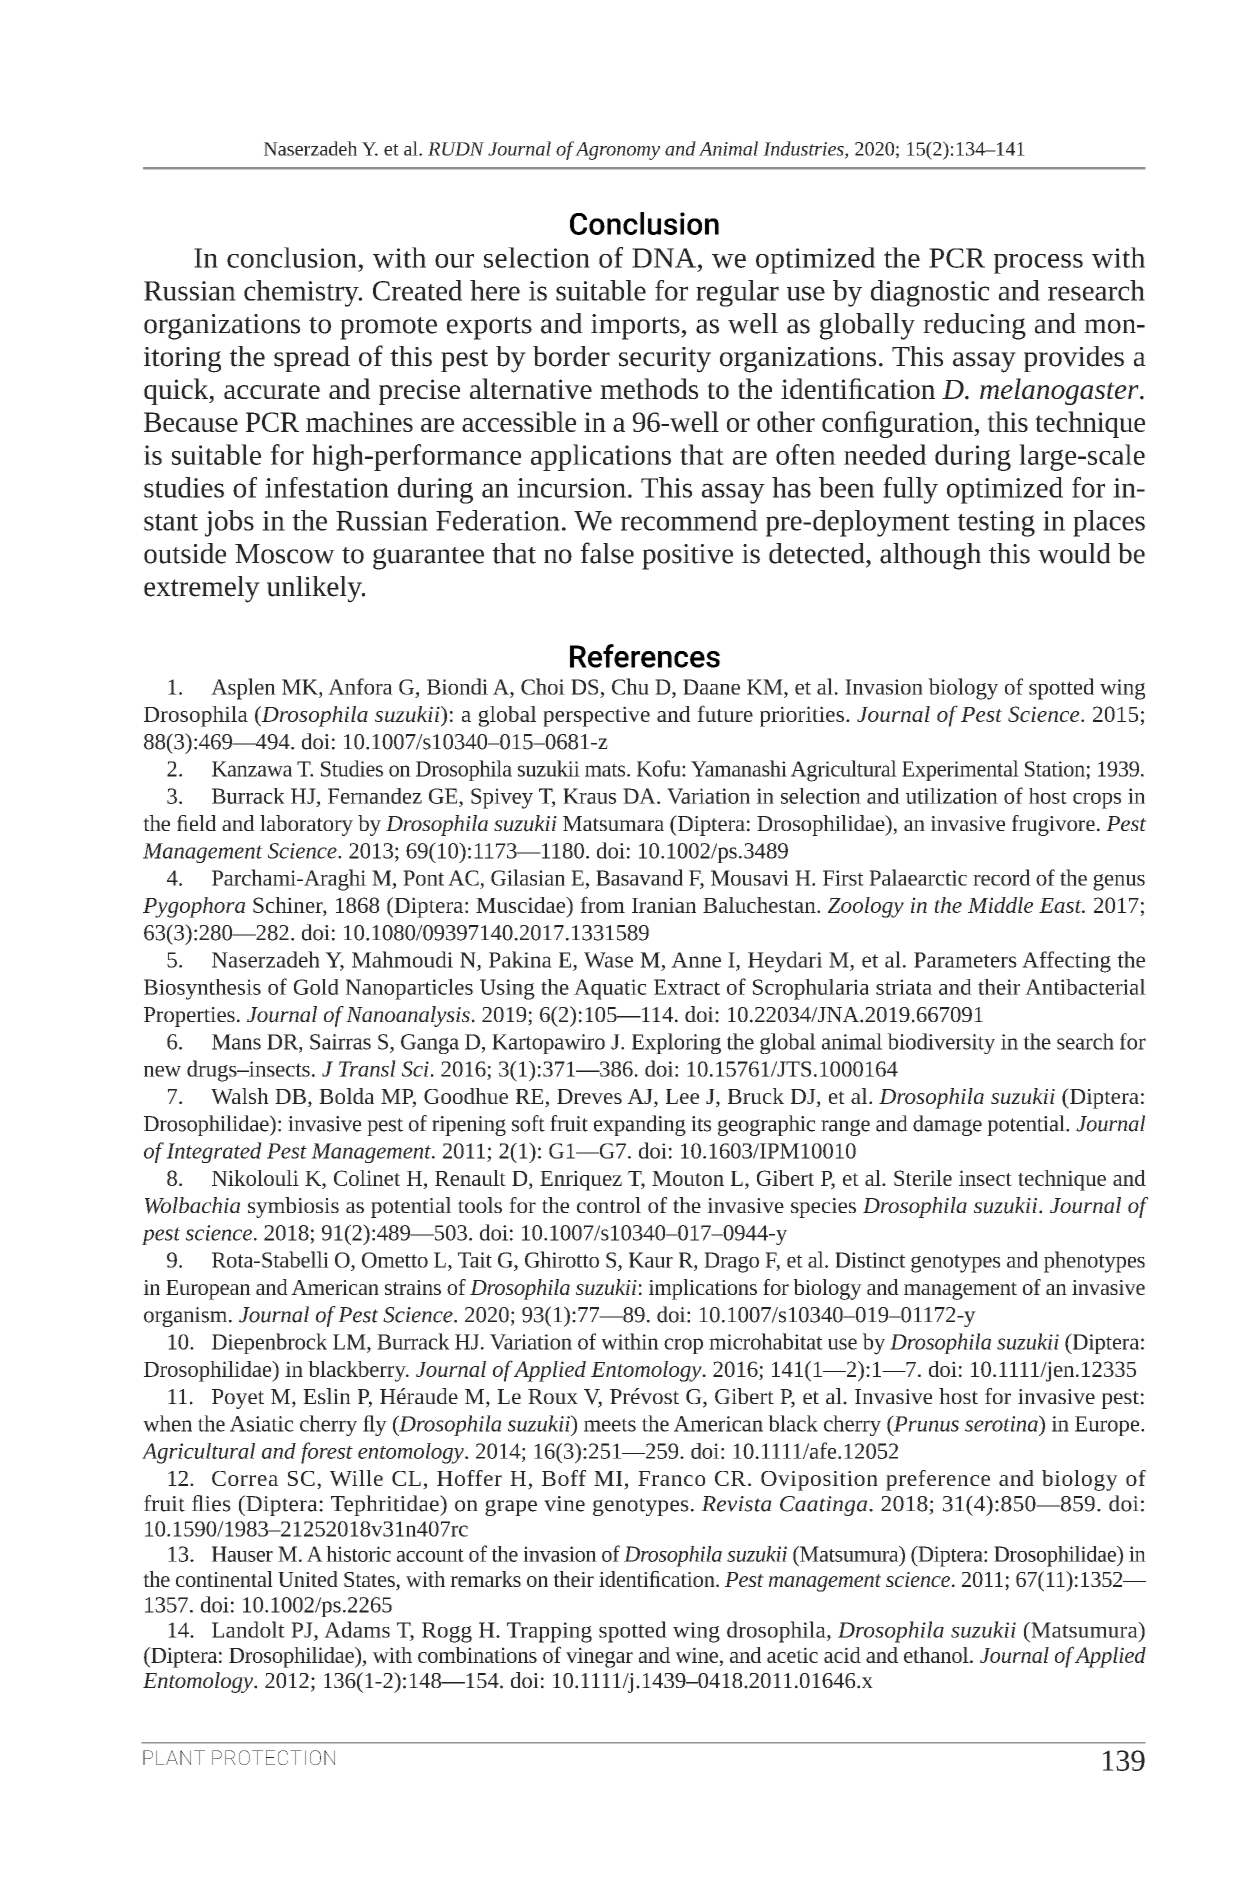 The width and height of the document is (1253, 1898). What do you see at coordinates (302, 293) in the document?
I see `chemistry` at bounding box center [302, 293].
